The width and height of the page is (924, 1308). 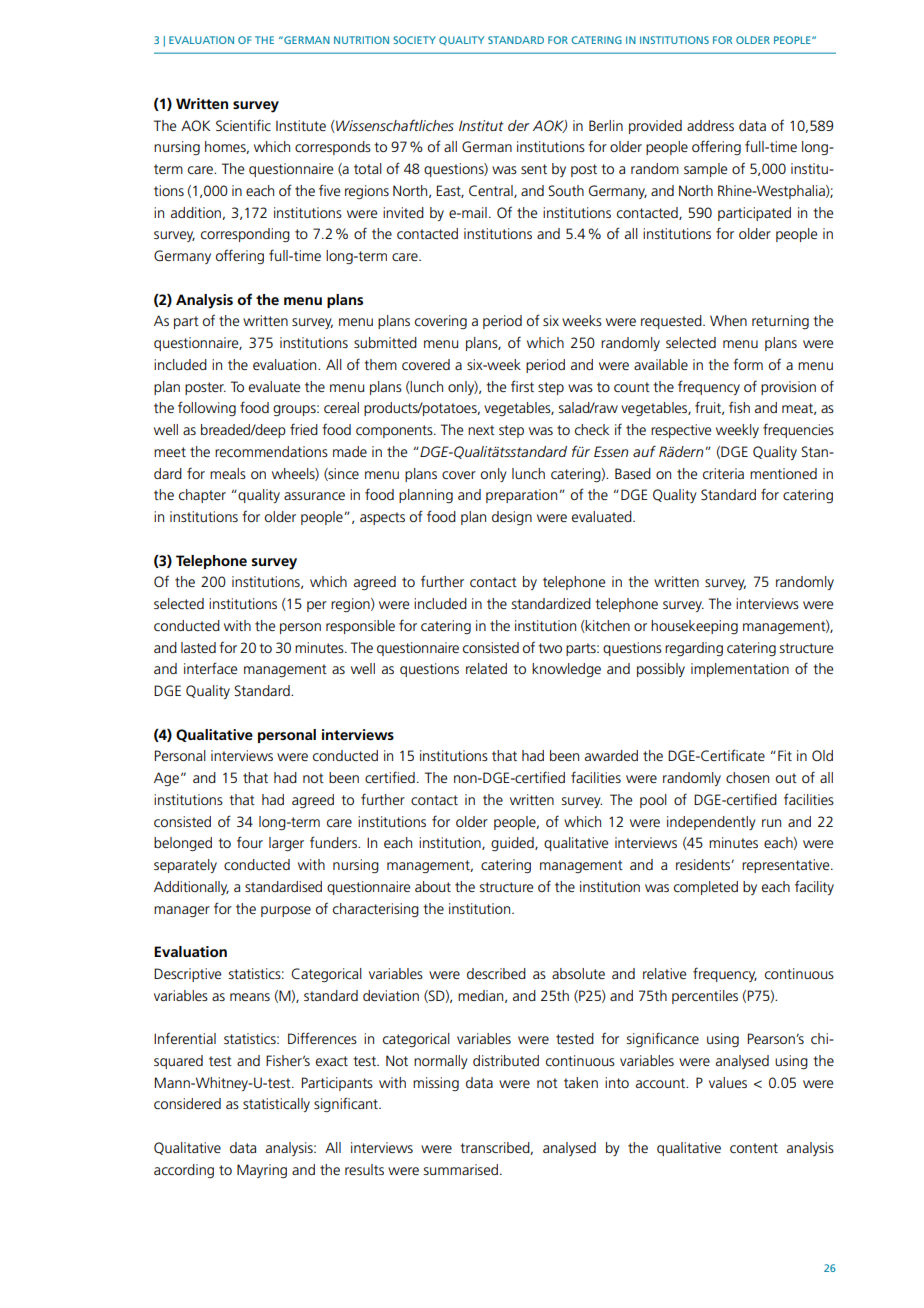 What do you see at coordinates (728, 320) in the page?
I see `When` at bounding box center [728, 320].
